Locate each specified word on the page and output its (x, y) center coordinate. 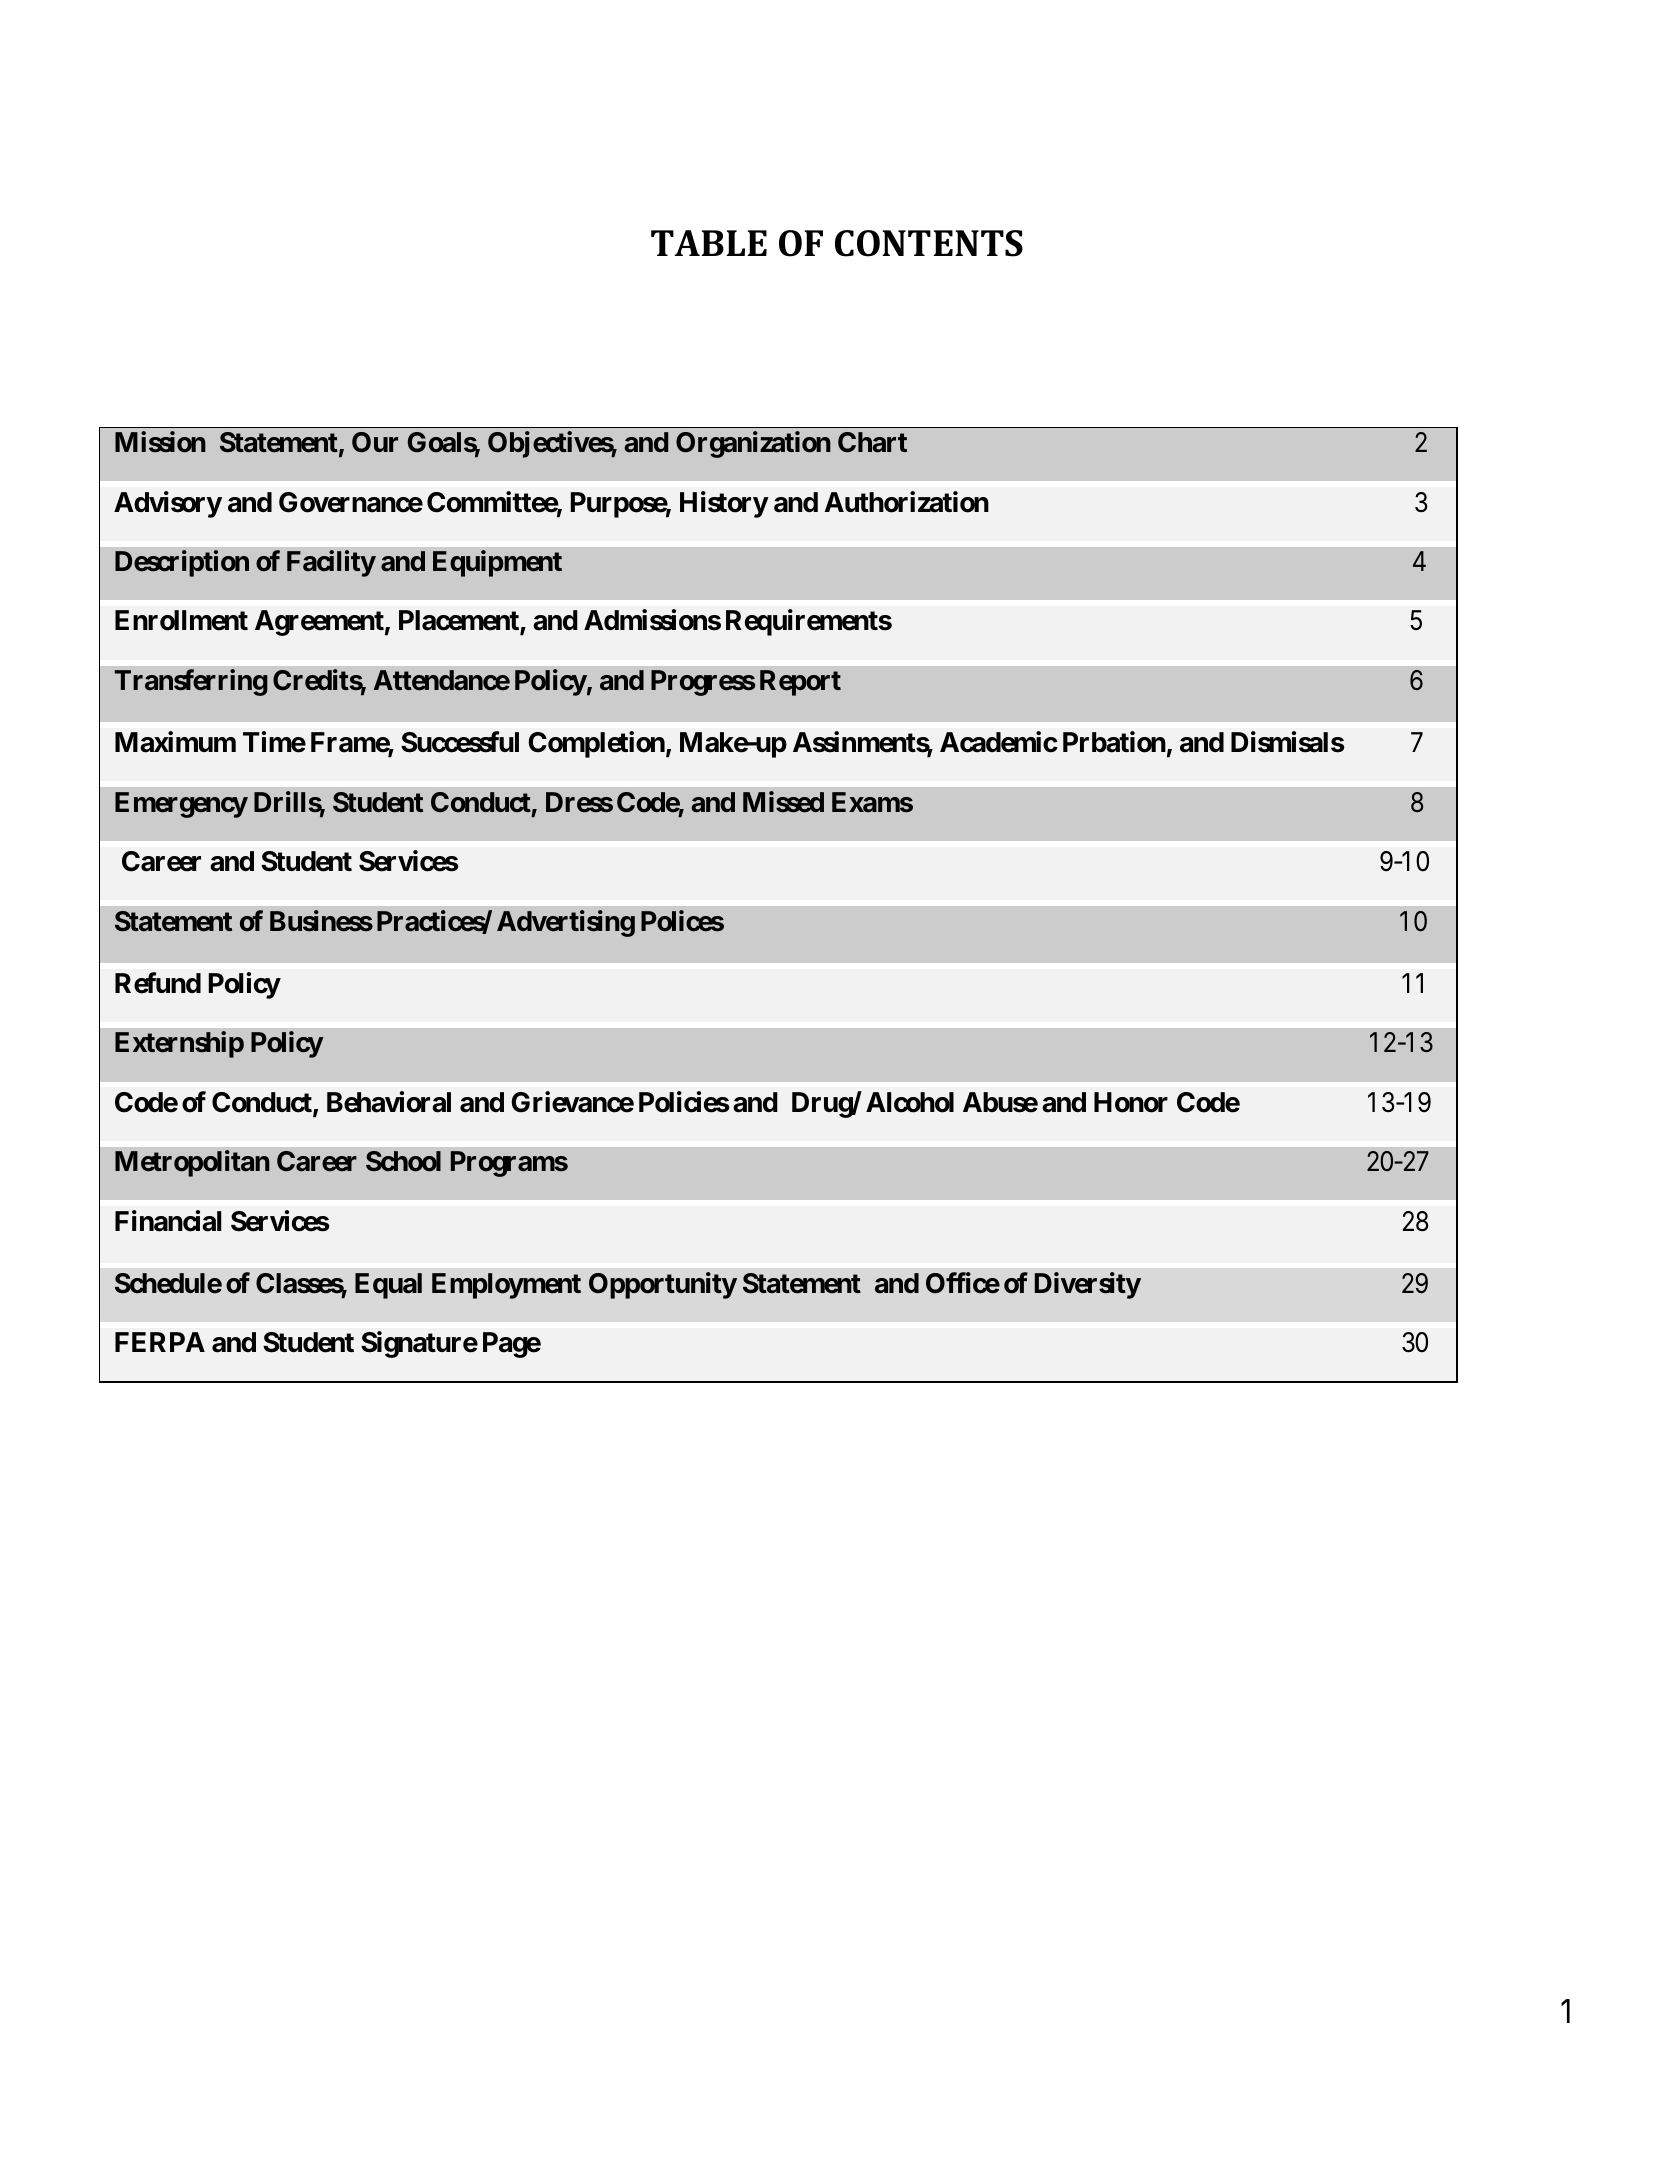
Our (375, 442)
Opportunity (663, 1285)
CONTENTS (929, 243)
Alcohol (910, 1102)
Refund (158, 983)
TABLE (709, 243)
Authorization (907, 502)
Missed (783, 802)
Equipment (497, 563)
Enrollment (181, 620)
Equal (388, 1286)
